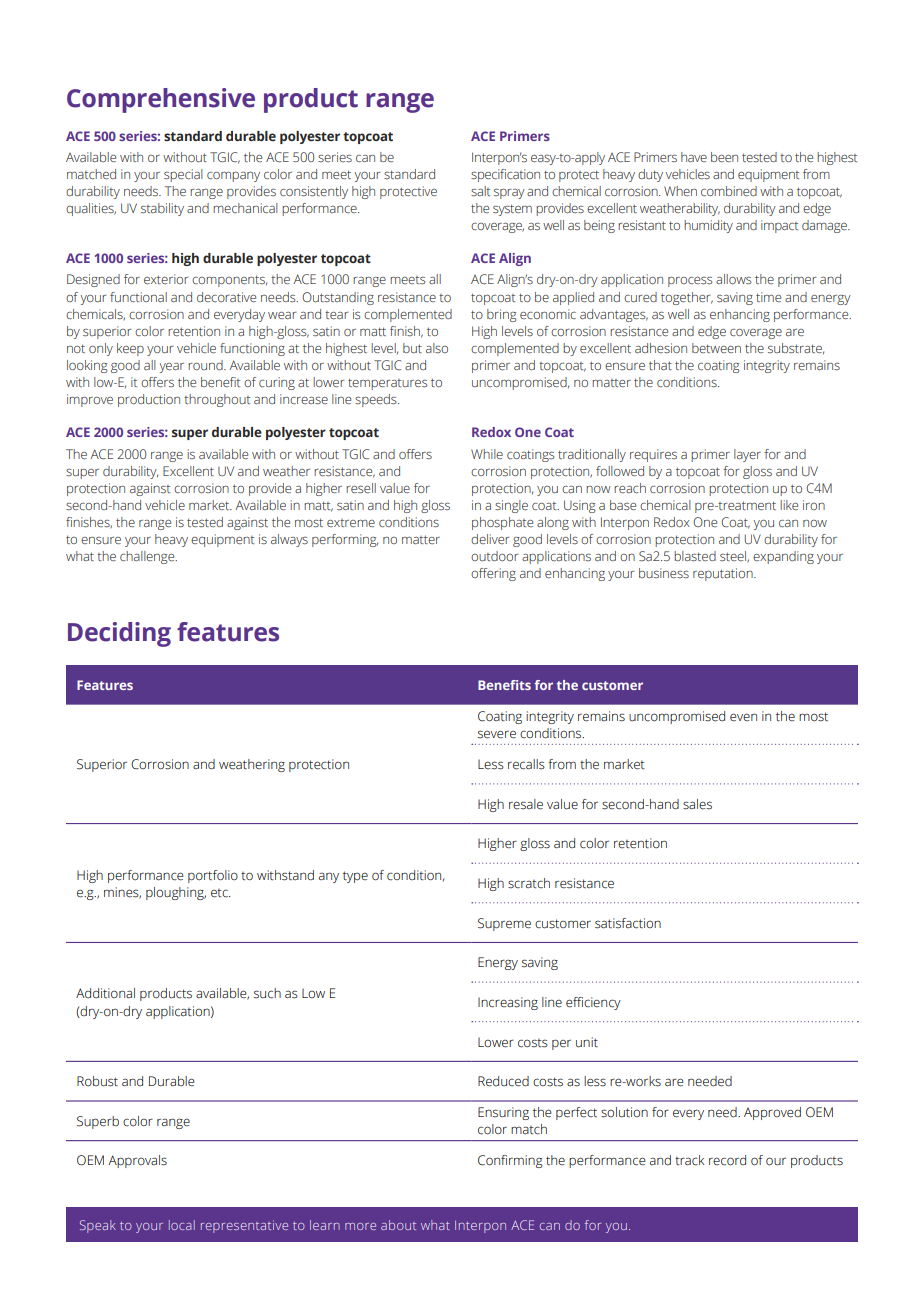  I want to click on specification, so click(505, 175).
